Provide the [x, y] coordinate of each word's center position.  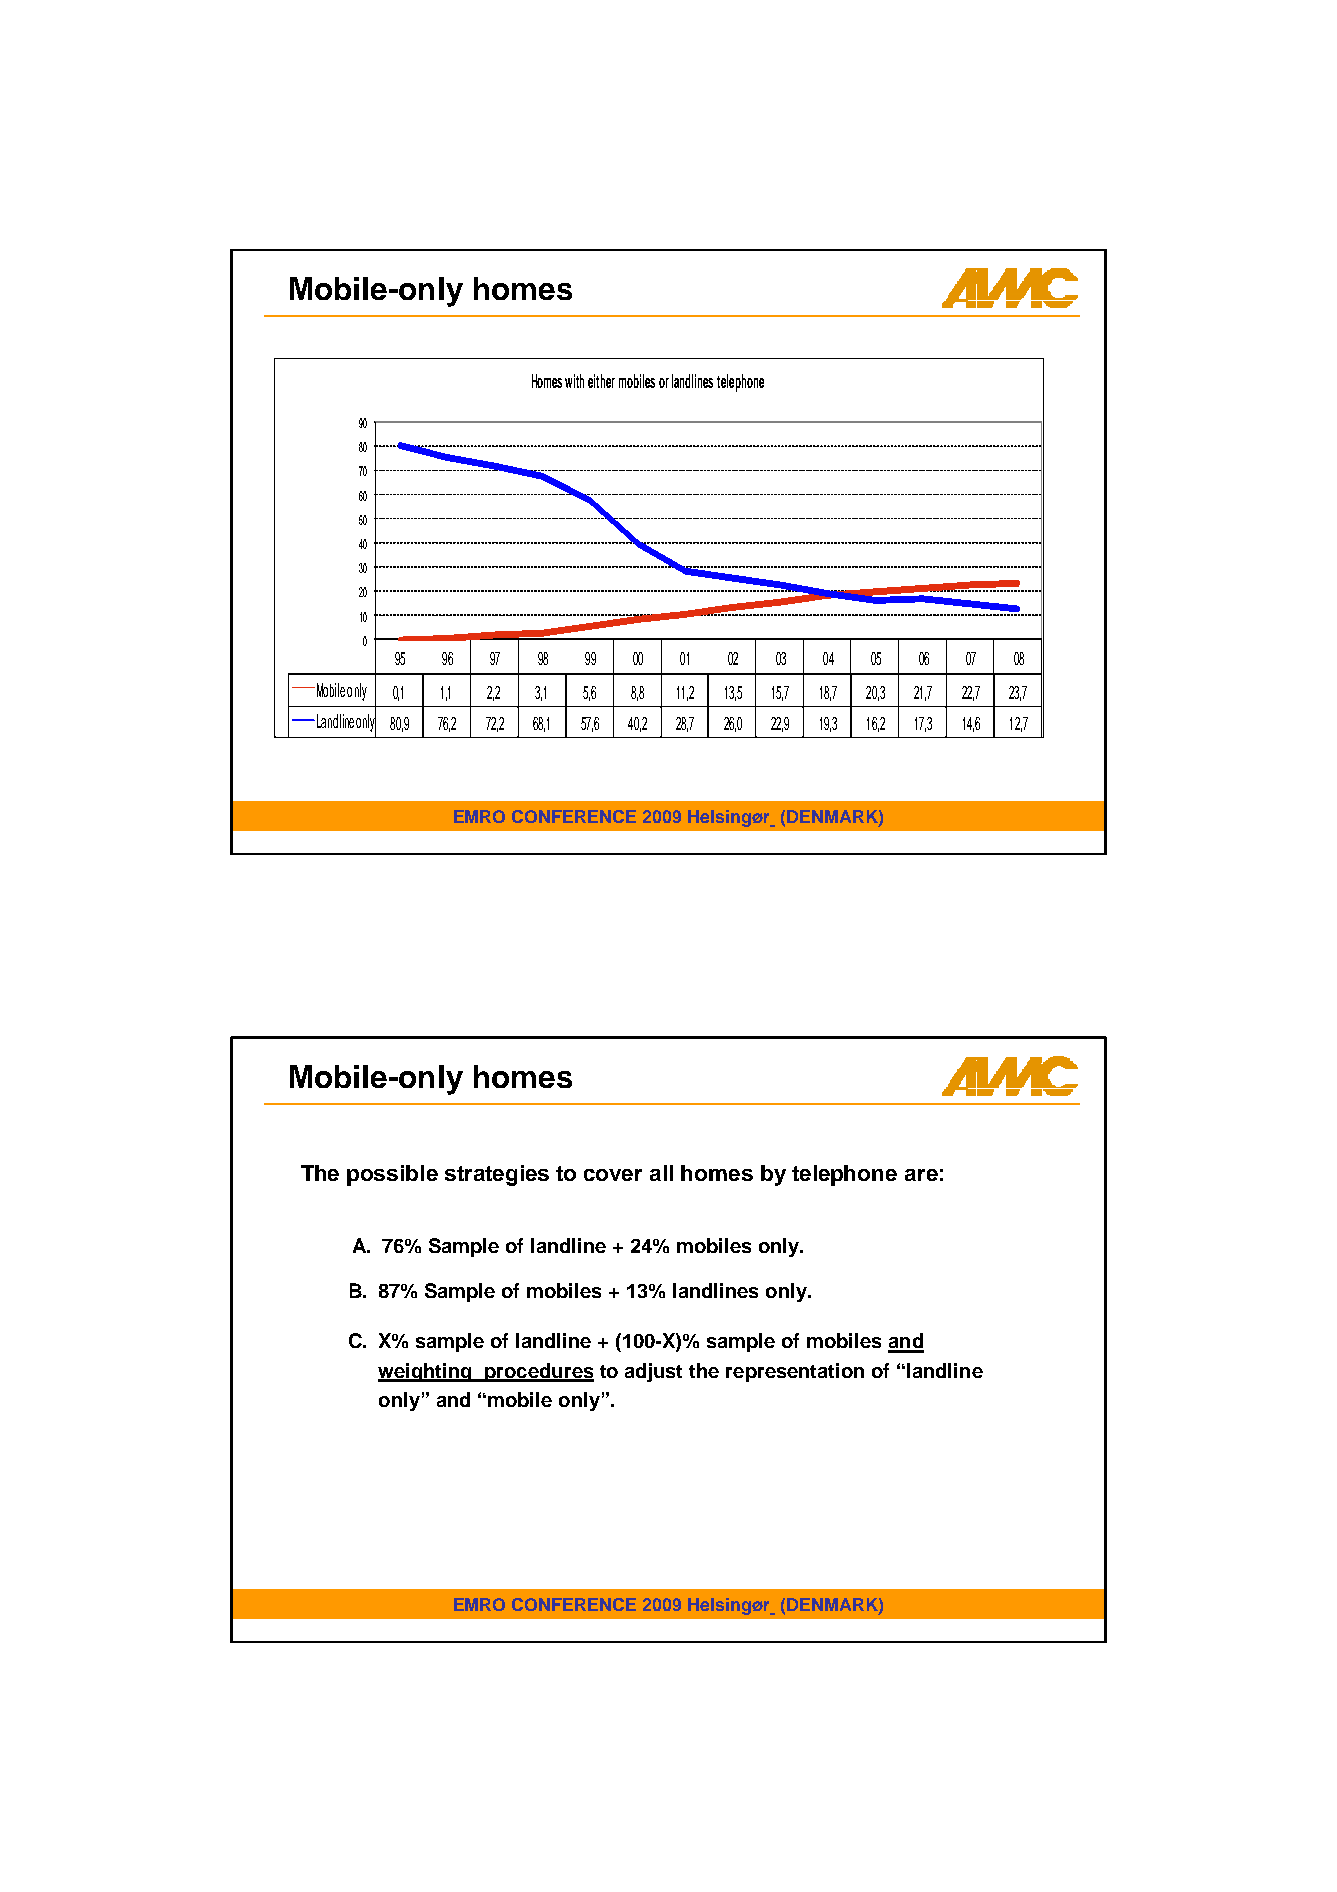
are [921, 1175]
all [661, 1173]
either [601, 381]
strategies [497, 1175]
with [574, 381]
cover [613, 1175]
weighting [426, 1372]
